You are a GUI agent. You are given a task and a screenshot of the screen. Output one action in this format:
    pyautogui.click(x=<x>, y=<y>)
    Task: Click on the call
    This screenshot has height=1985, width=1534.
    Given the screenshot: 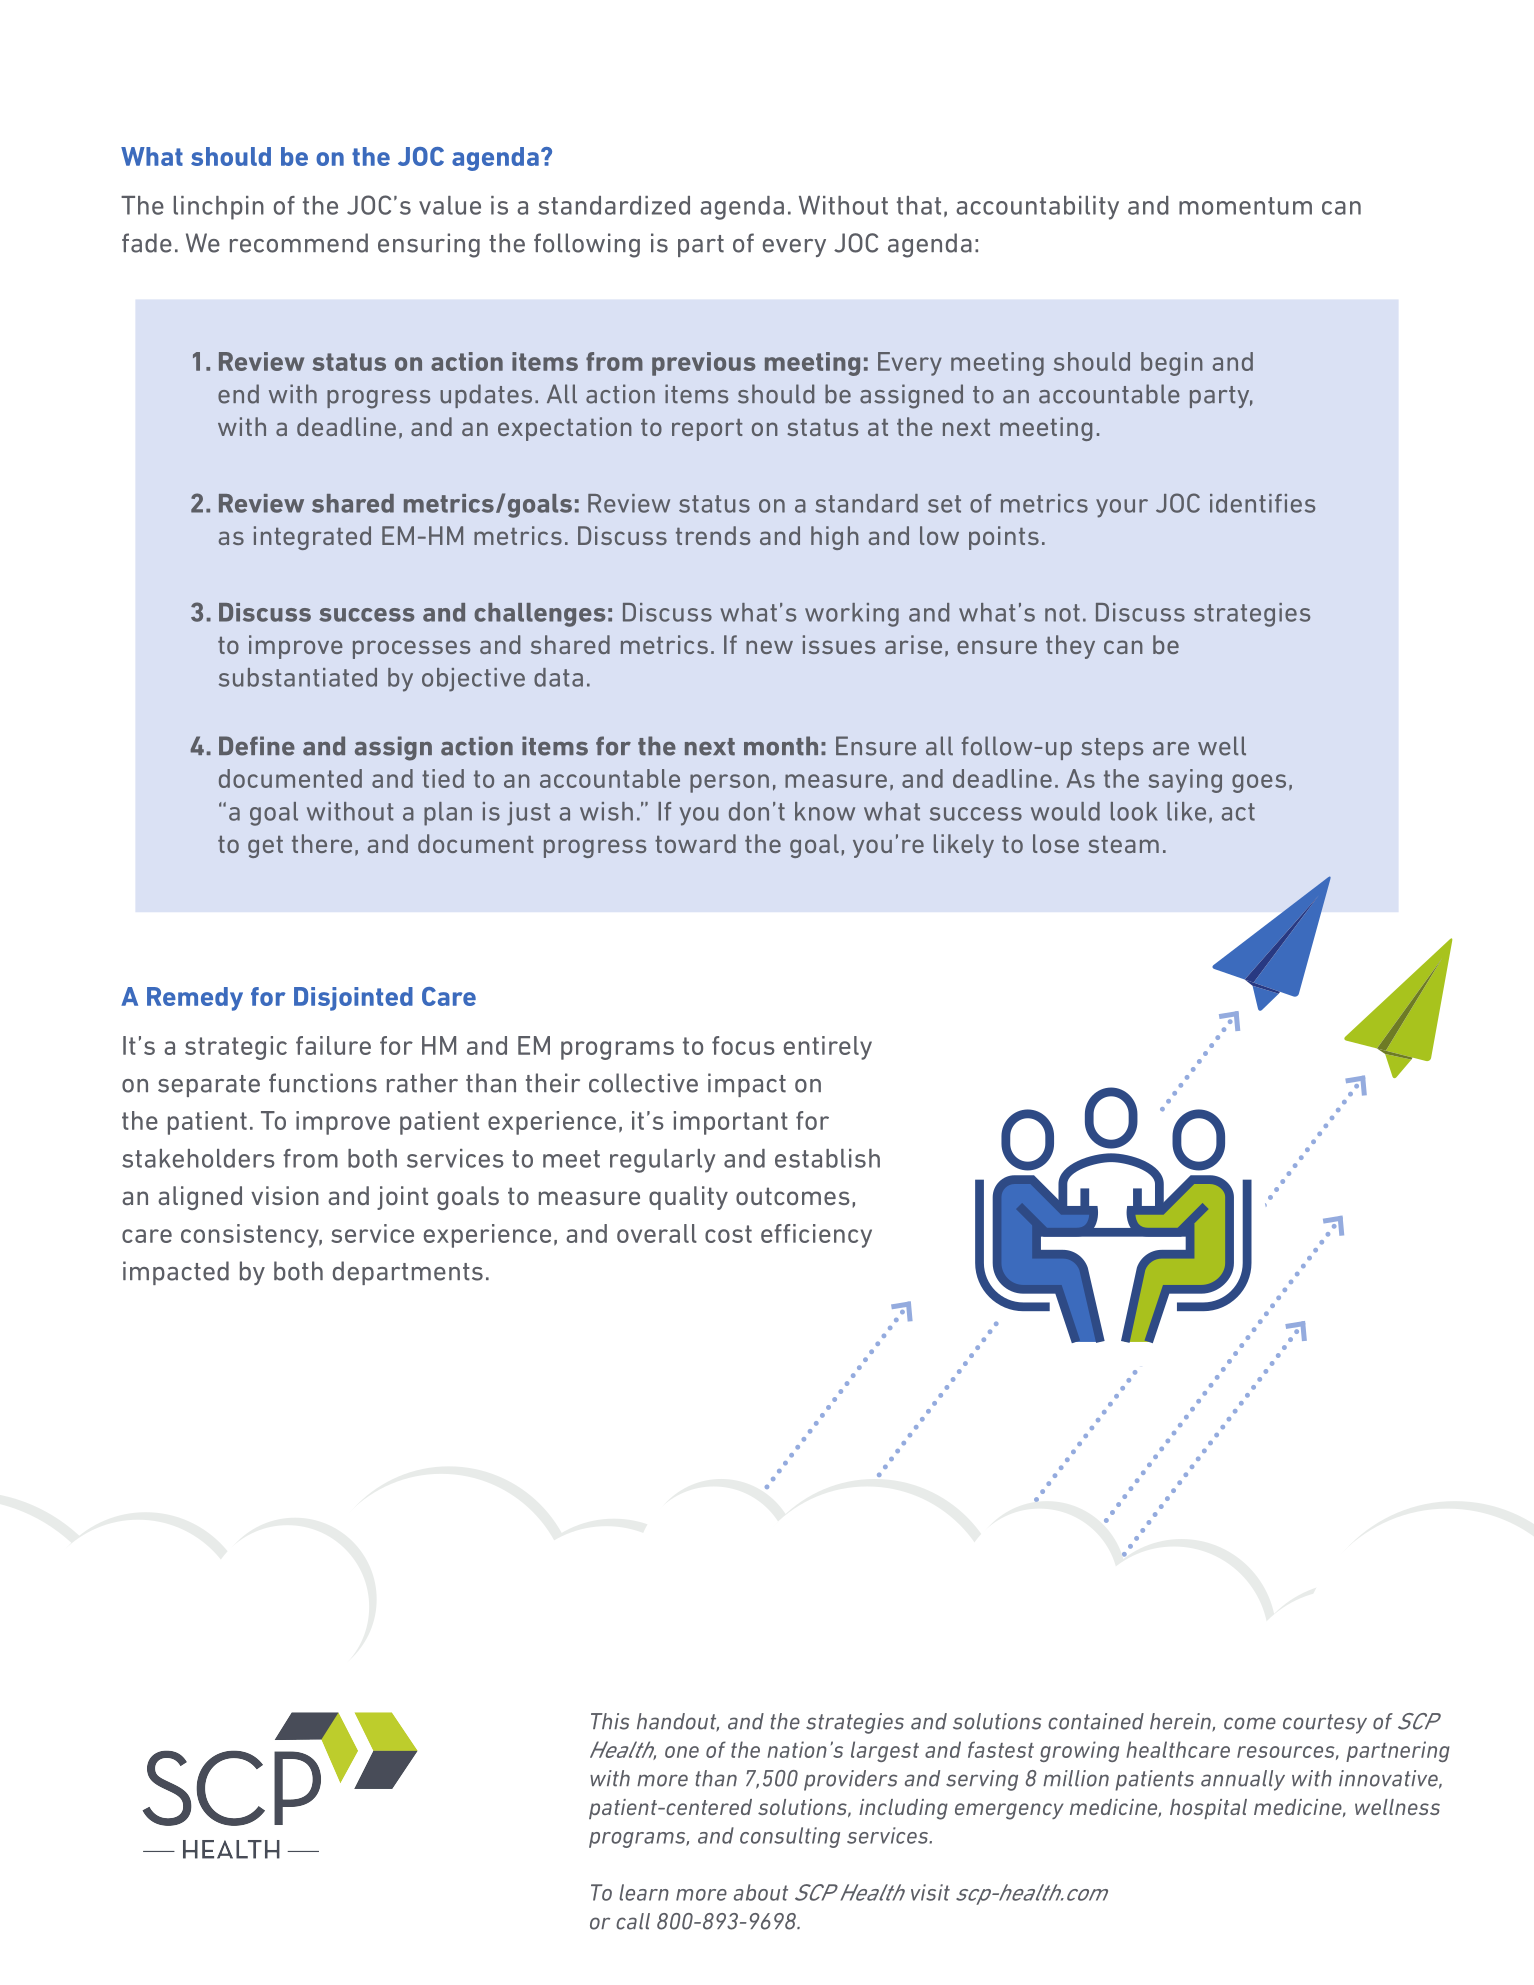 What is the action you would take?
    pyautogui.click(x=633, y=1921)
